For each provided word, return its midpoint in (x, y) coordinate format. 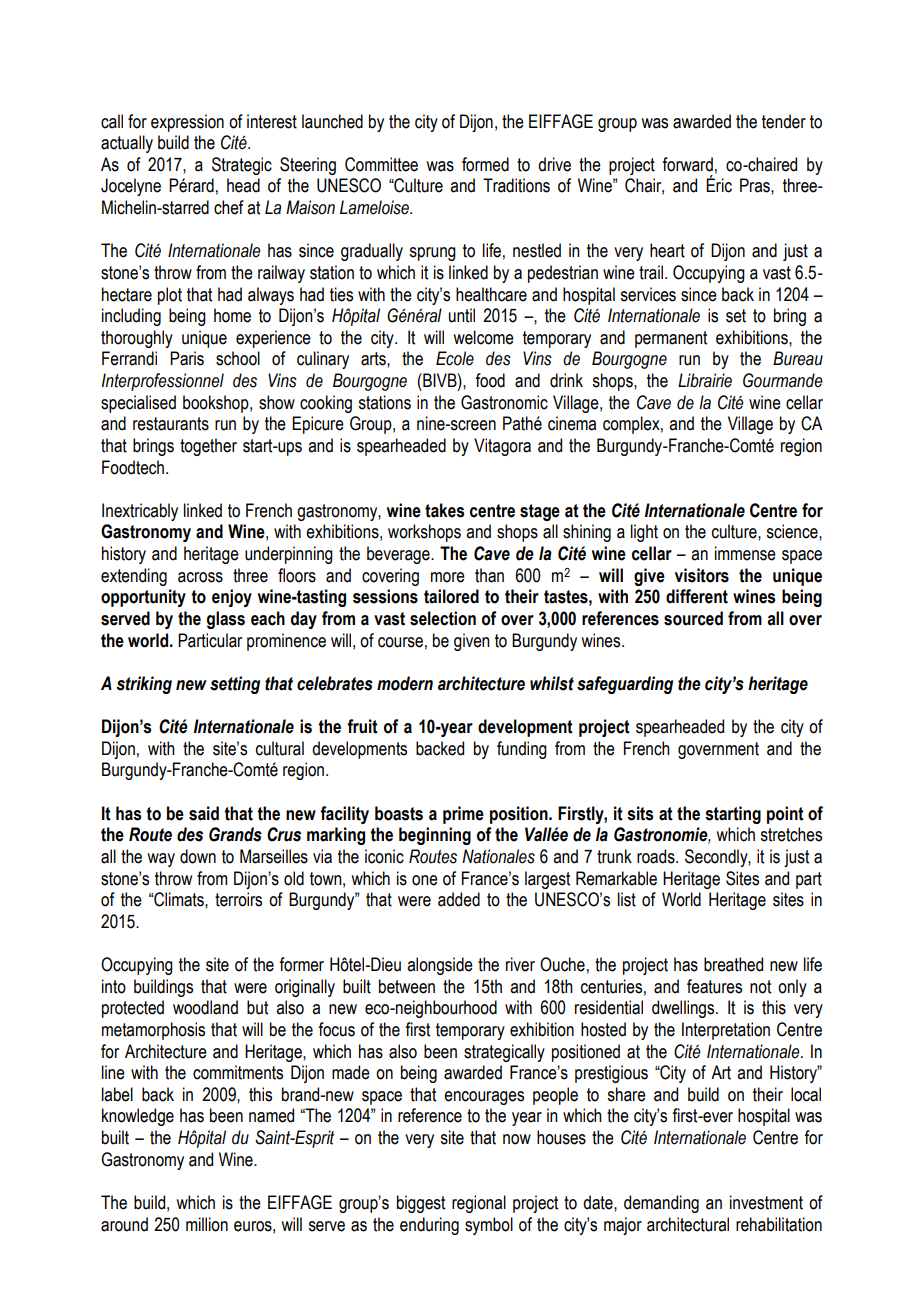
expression (187, 123)
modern (405, 683)
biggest (421, 1204)
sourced (693, 618)
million (207, 1224)
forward (687, 164)
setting (235, 685)
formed (485, 164)
